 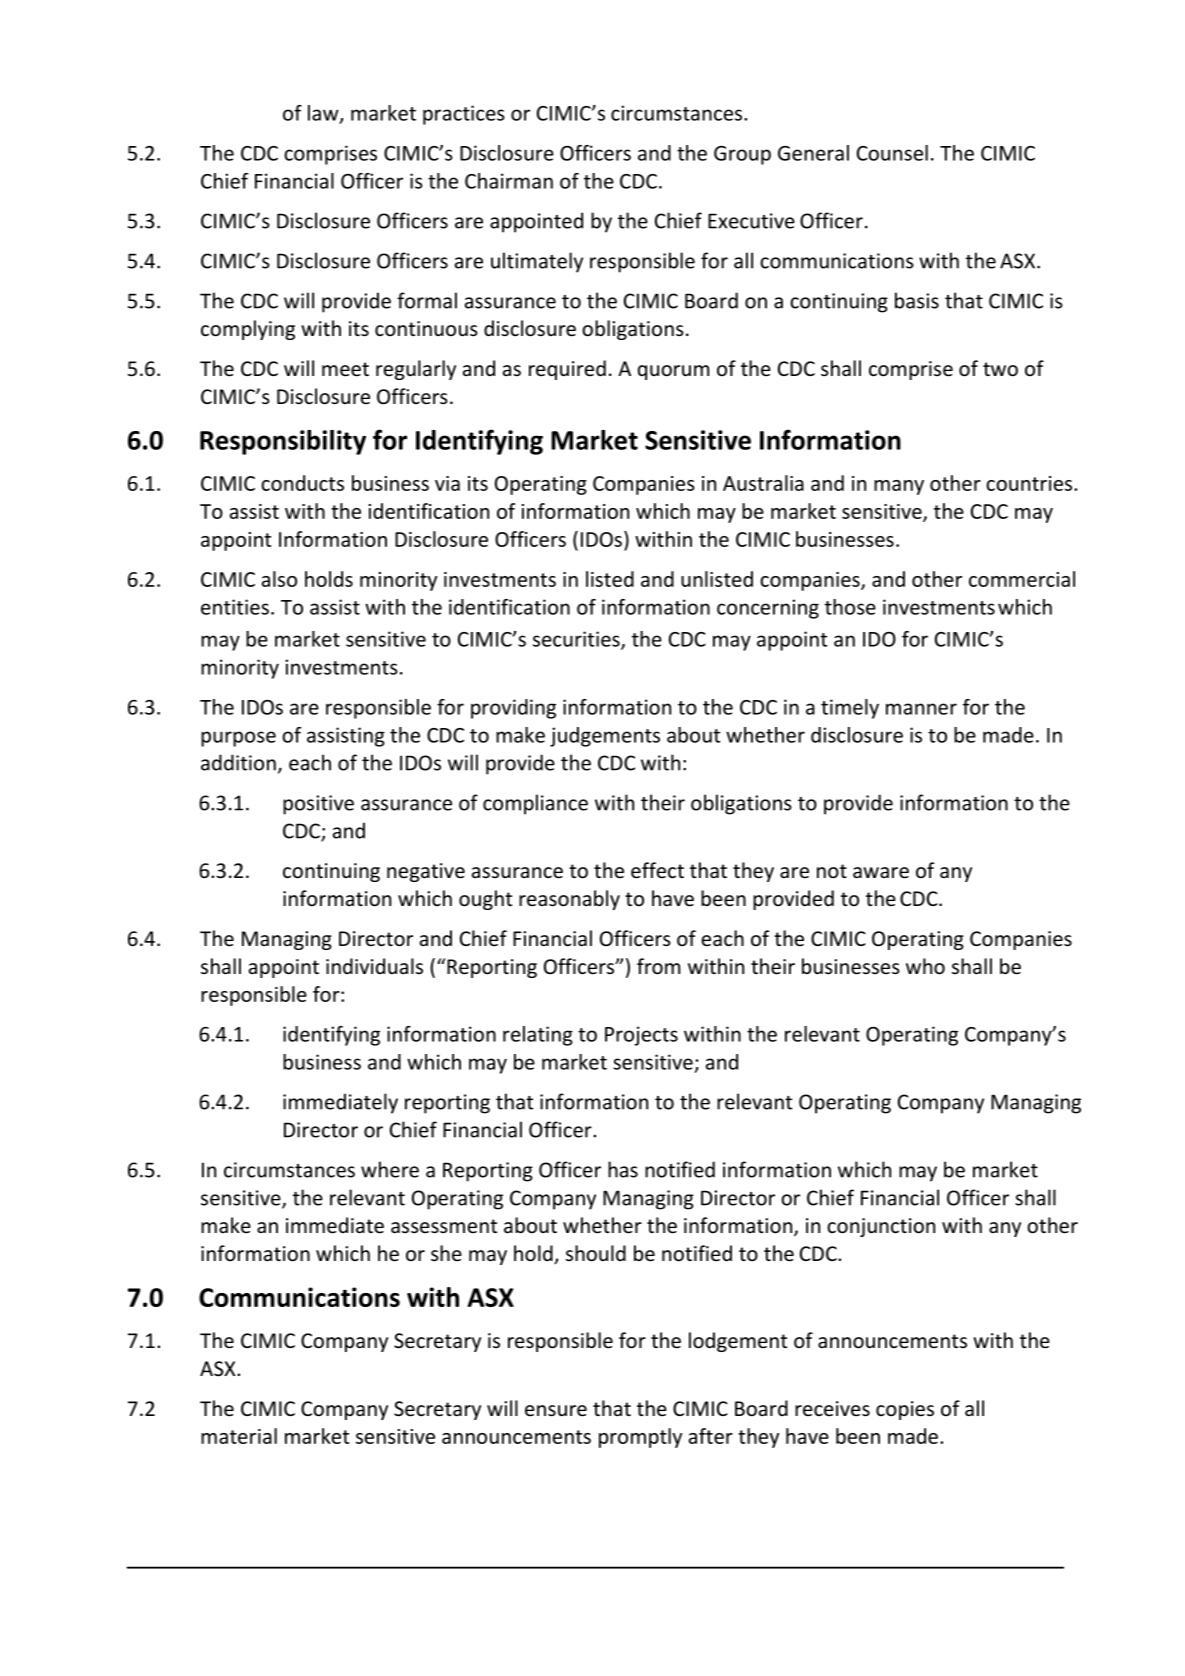 What do you see at coordinates (640, 1438) in the document?
I see `promptly` at bounding box center [640, 1438].
